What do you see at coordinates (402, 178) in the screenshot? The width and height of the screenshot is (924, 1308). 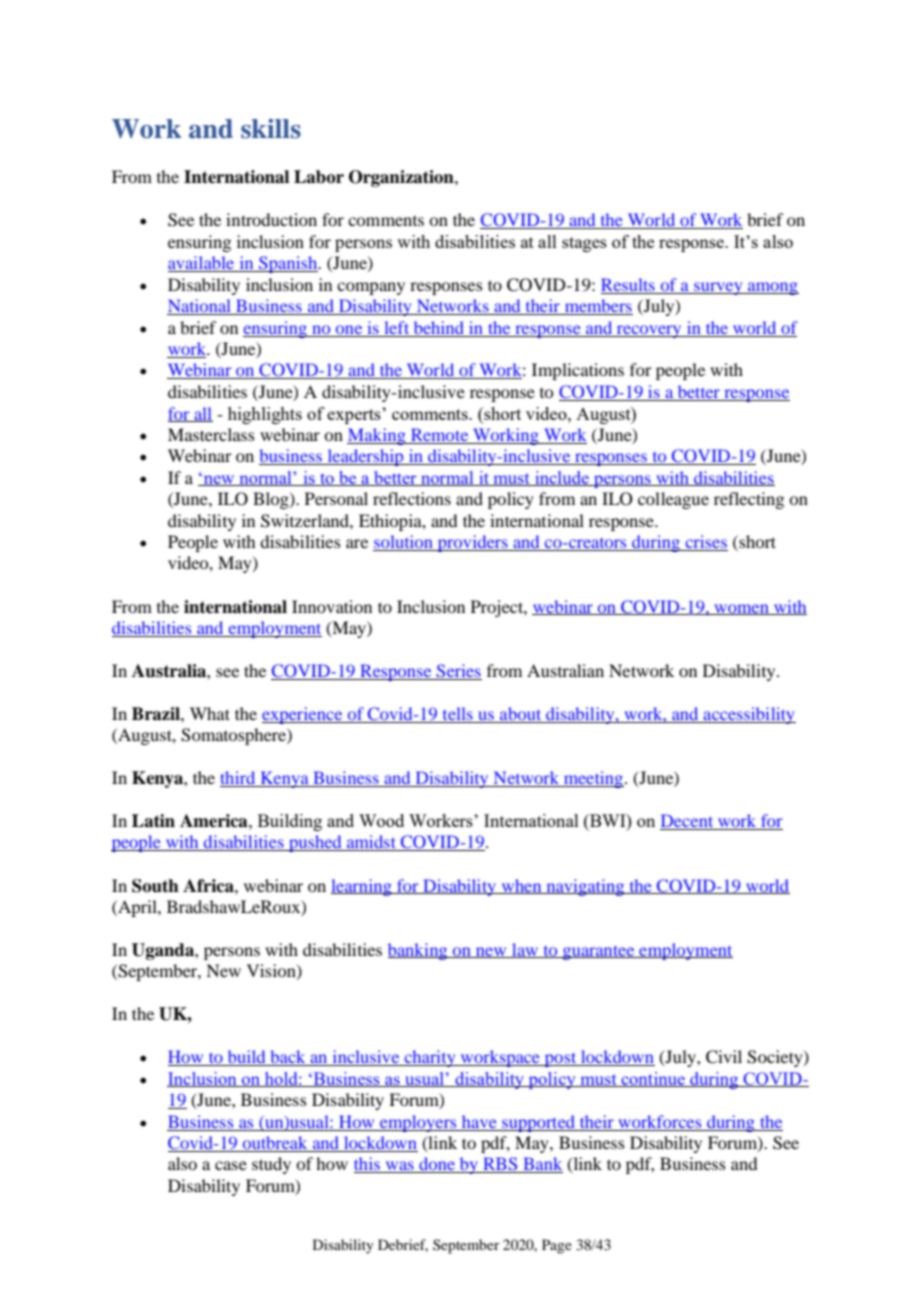 I see `Organization` at bounding box center [402, 178].
